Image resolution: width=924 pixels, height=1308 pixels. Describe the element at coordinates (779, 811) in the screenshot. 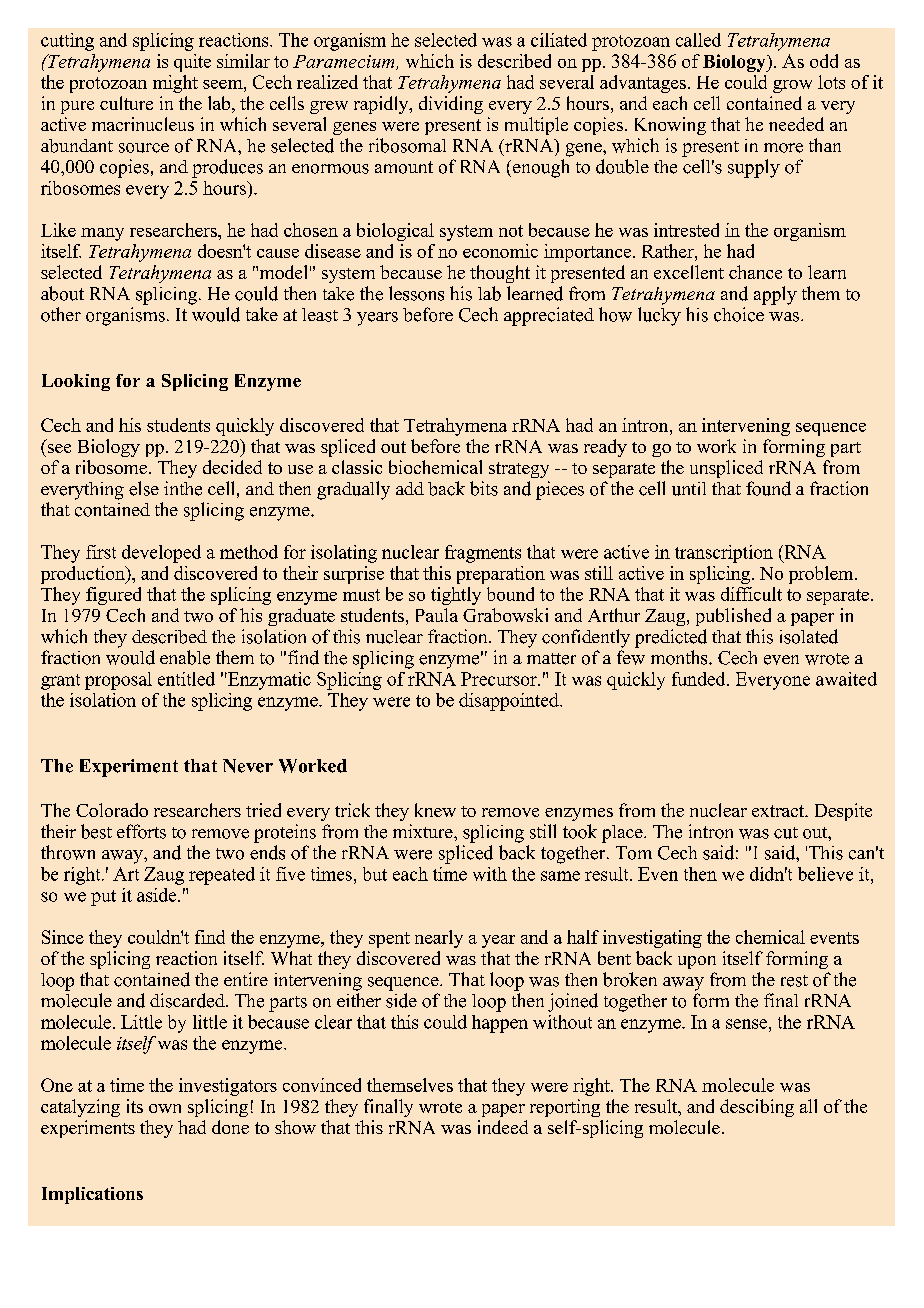

I see `extract` at that location.
